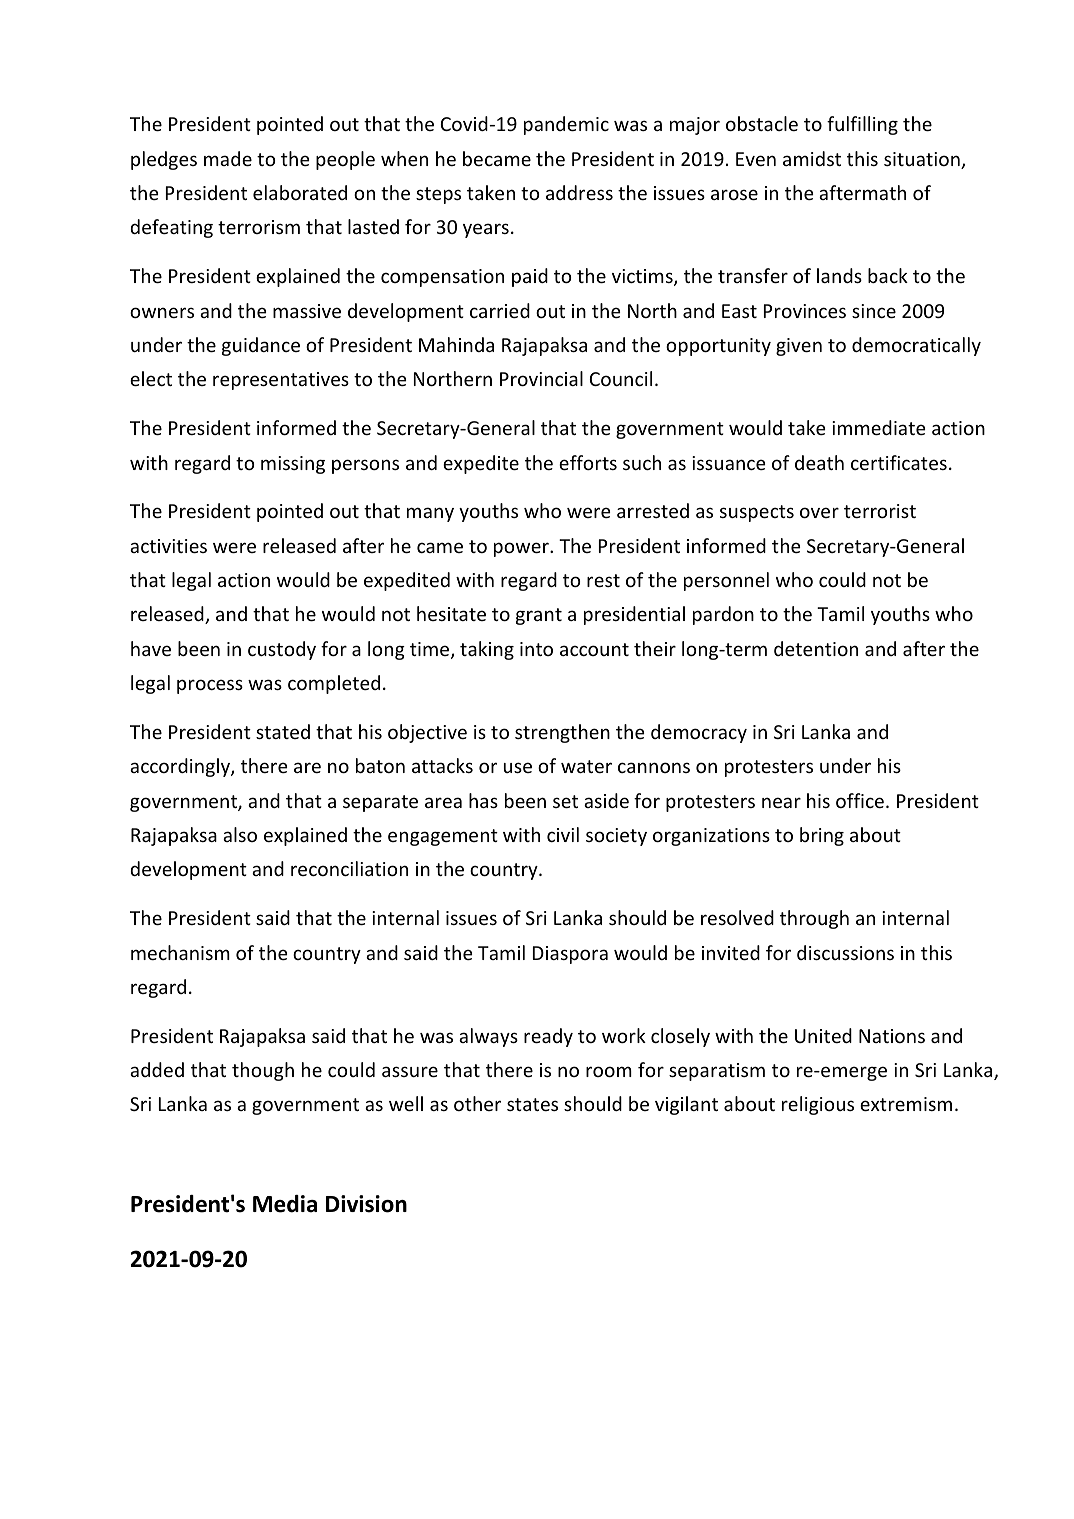  Describe the element at coordinates (228, 158) in the page. I see `made` at that location.
